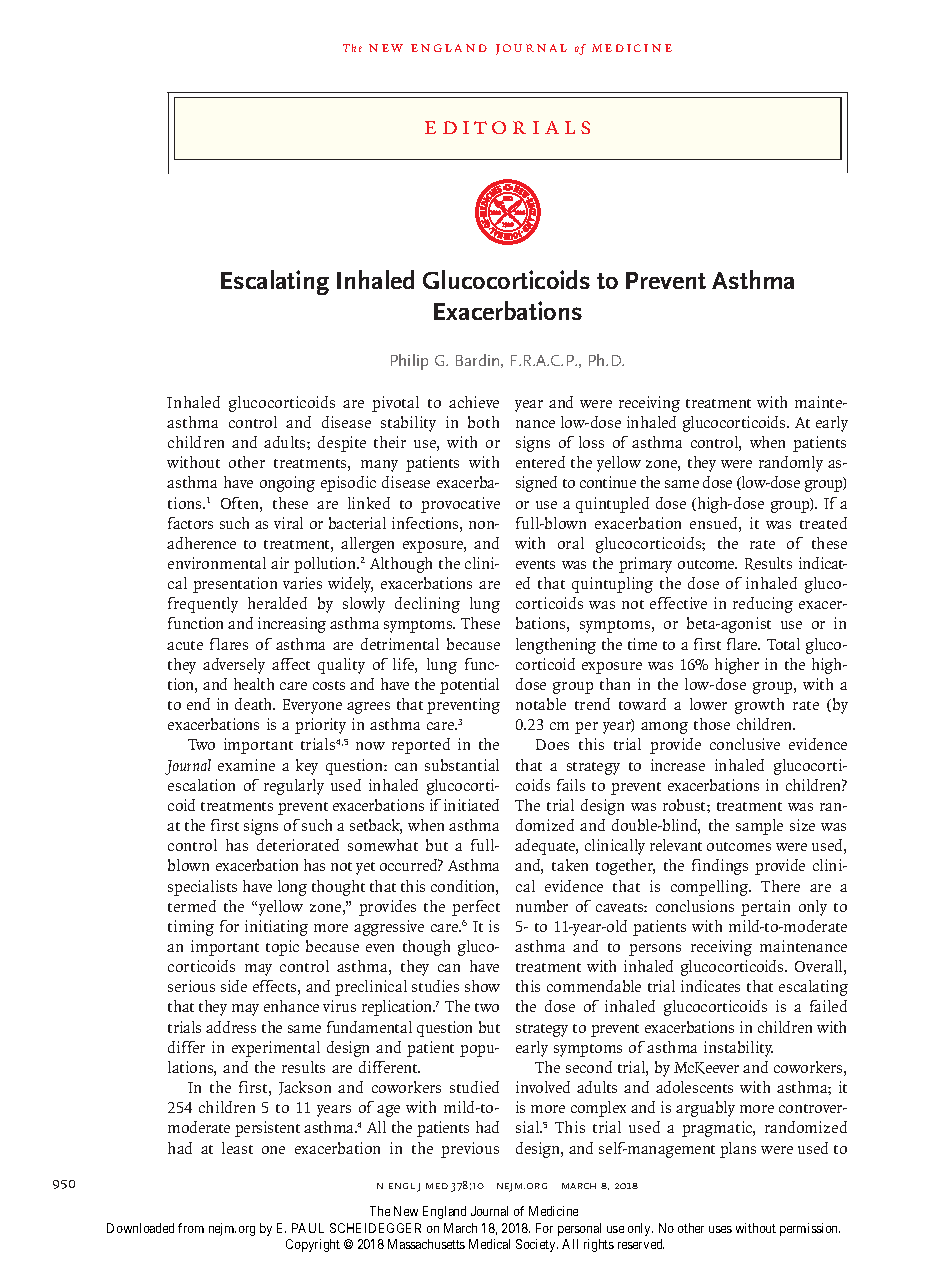 Image resolution: width=952 pixels, height=1270 pixels. Describe the element at coordinates (342, 444) in the image. I see `despite` at that location.
